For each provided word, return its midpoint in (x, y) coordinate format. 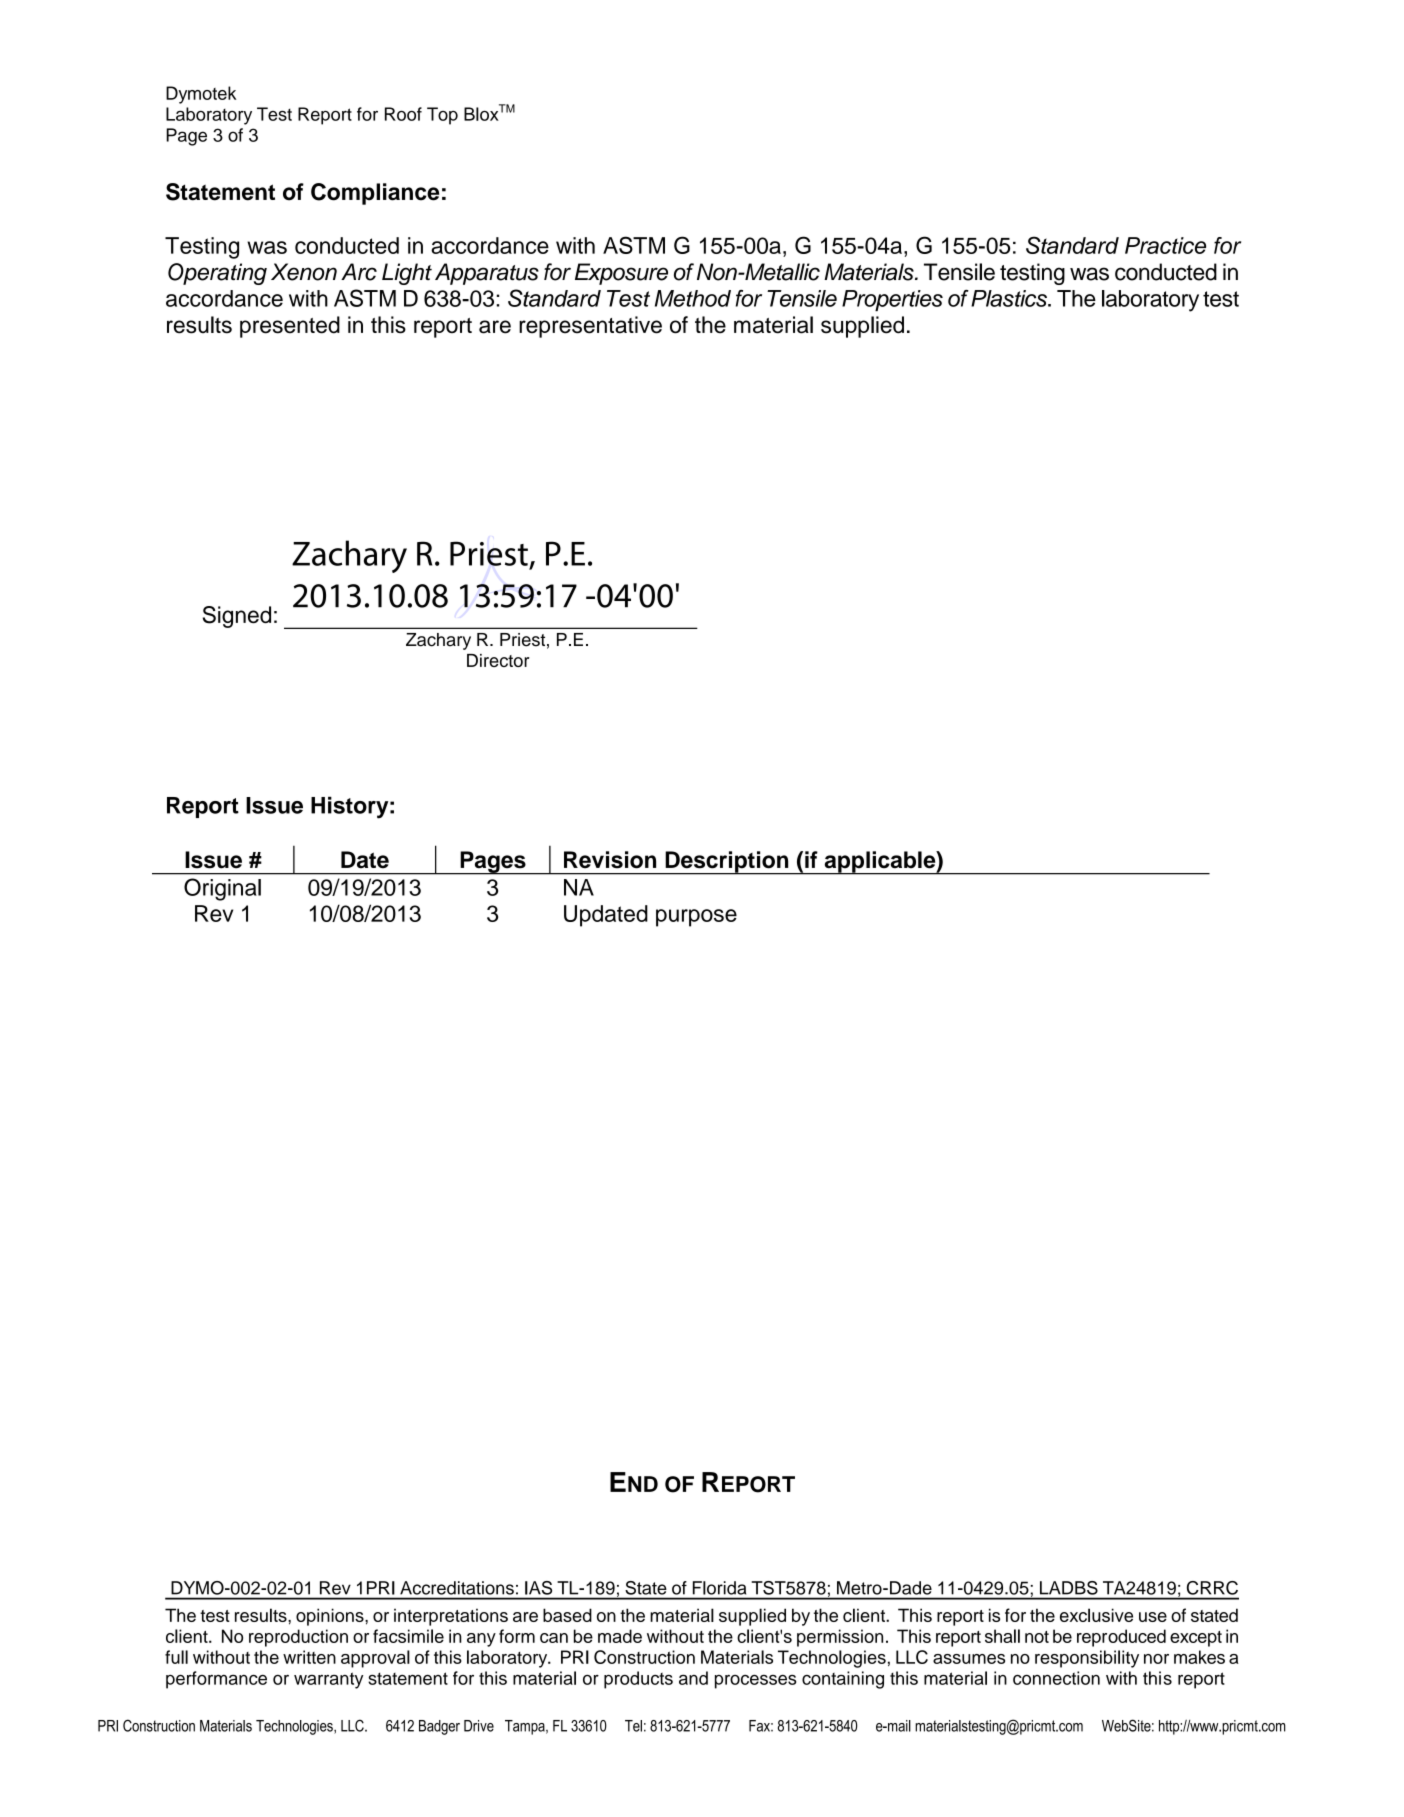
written (309, 1657)
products (638, 1680)
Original (222, 889)
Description (727, 863)
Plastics (1010, 298)
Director (498, 660)
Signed (237, 617)
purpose (696, 918)
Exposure (621, 274)
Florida (719, 1588)
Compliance (375, 194)
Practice (1165, 245)
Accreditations (457, 1588)
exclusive (1096, 1615)
